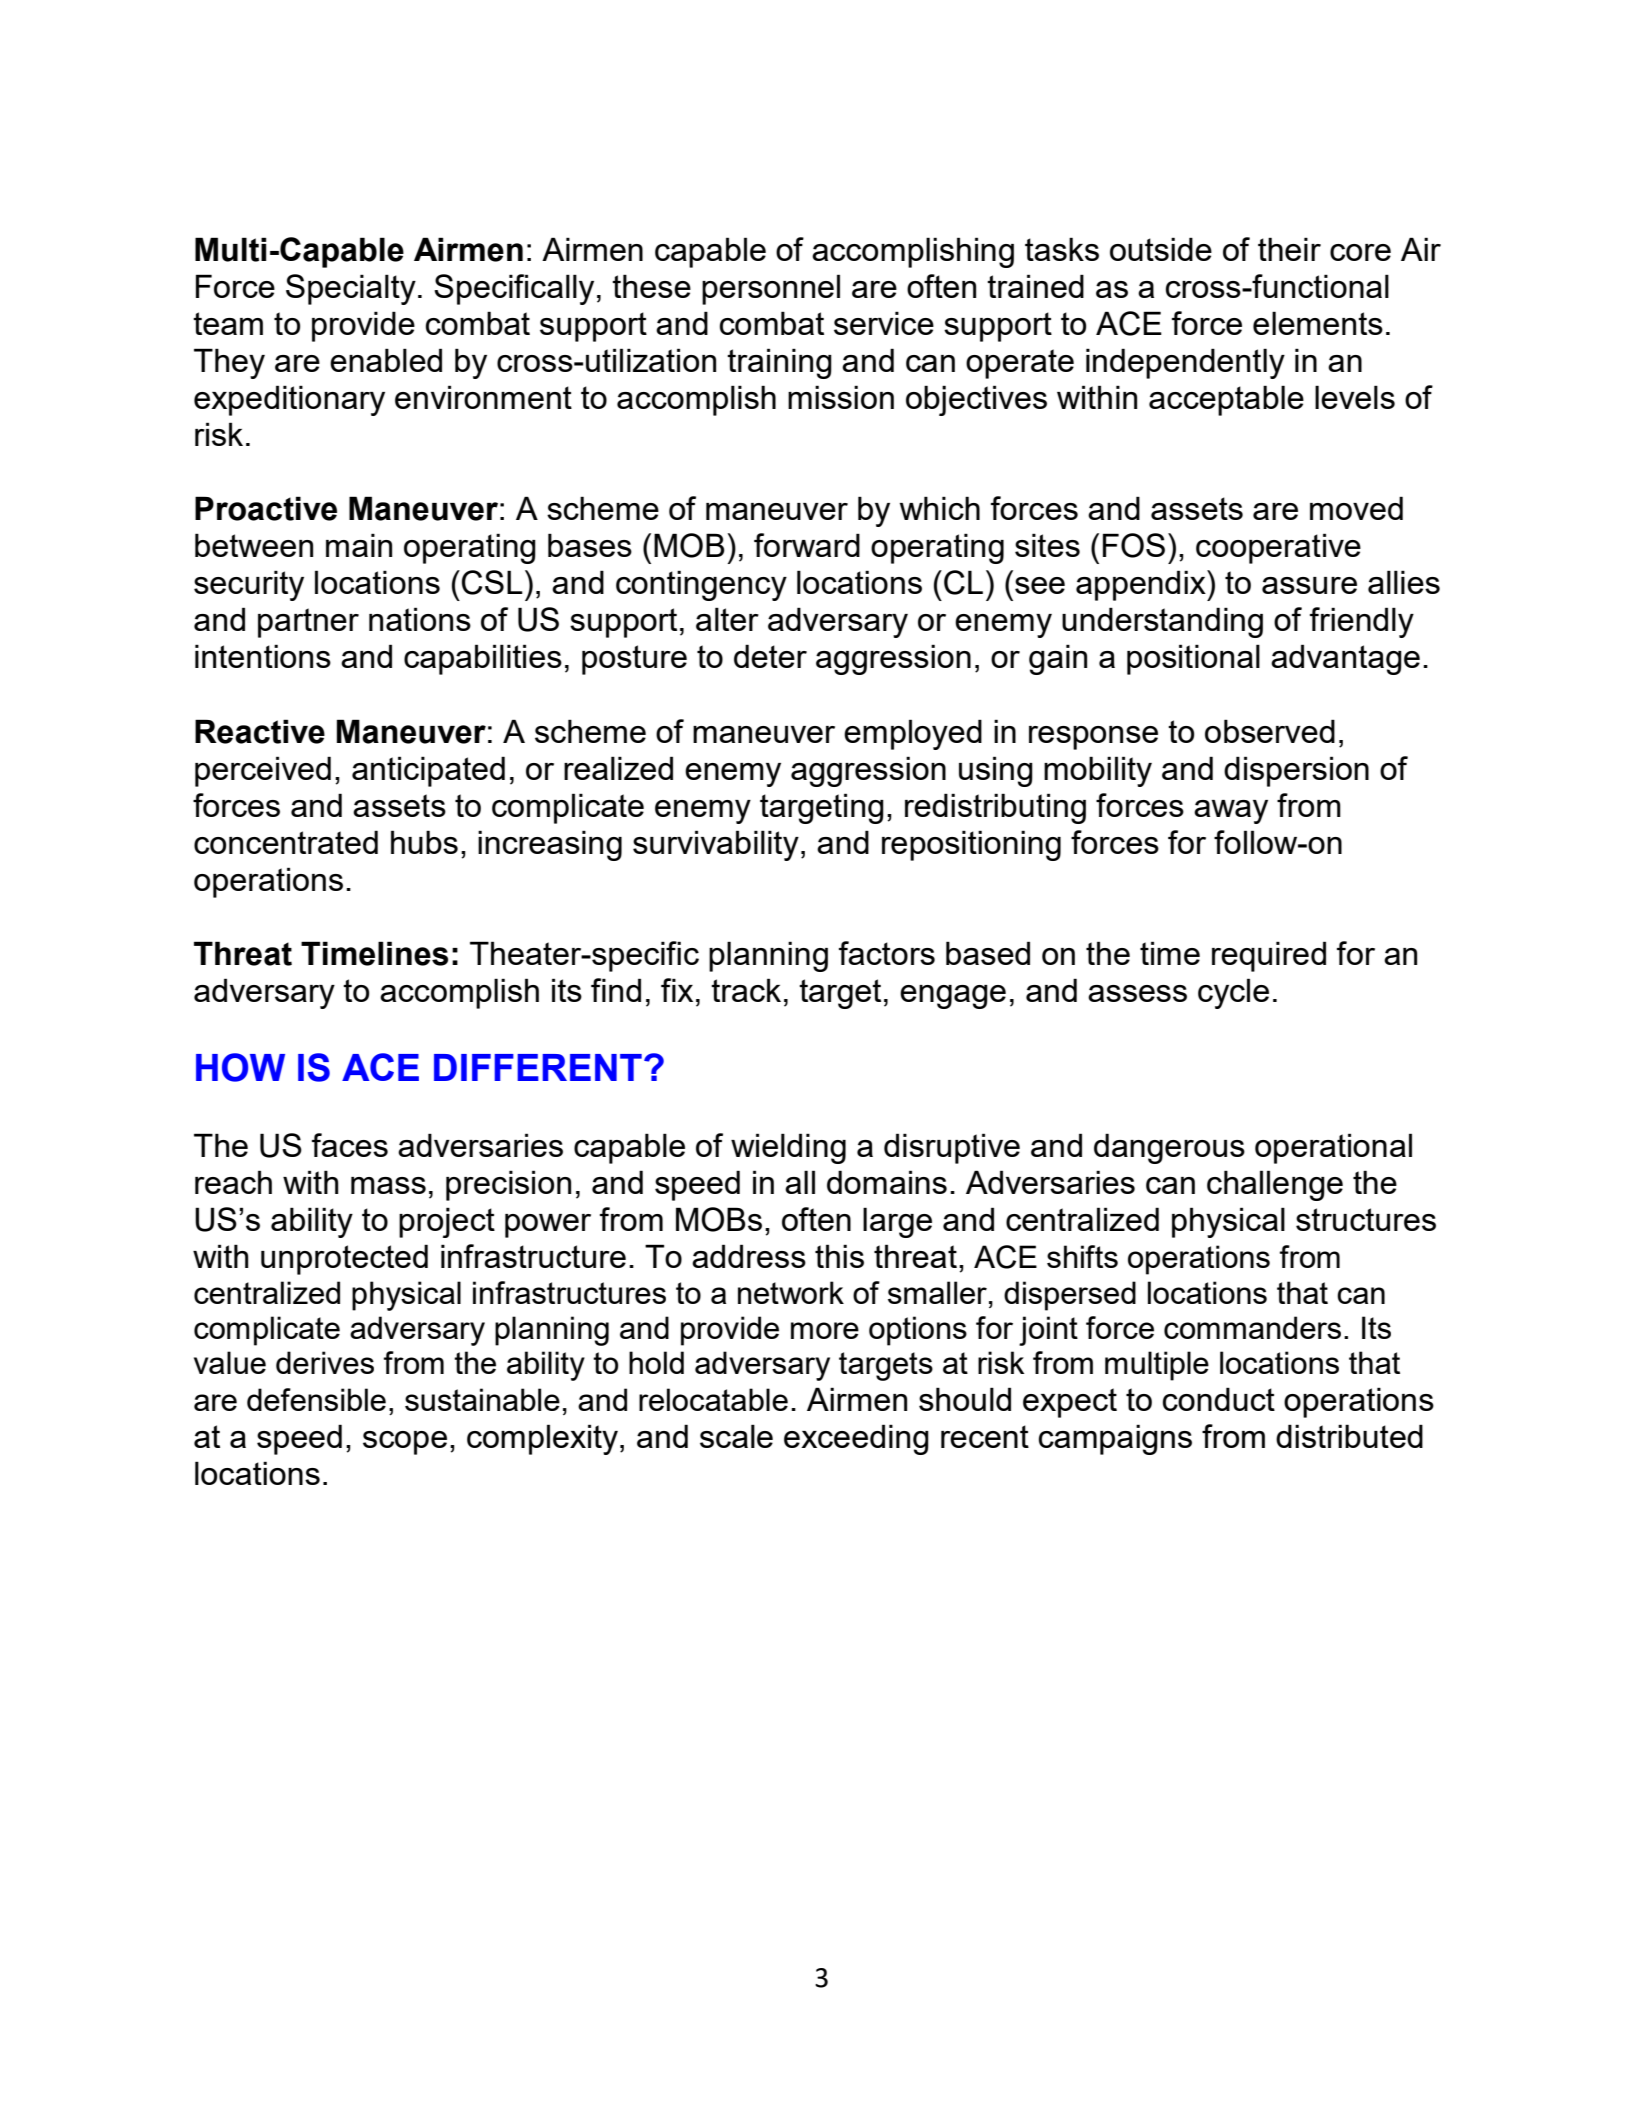 The image size is (1644, 2128). I want to click on Specialty, so click(351, 289).
